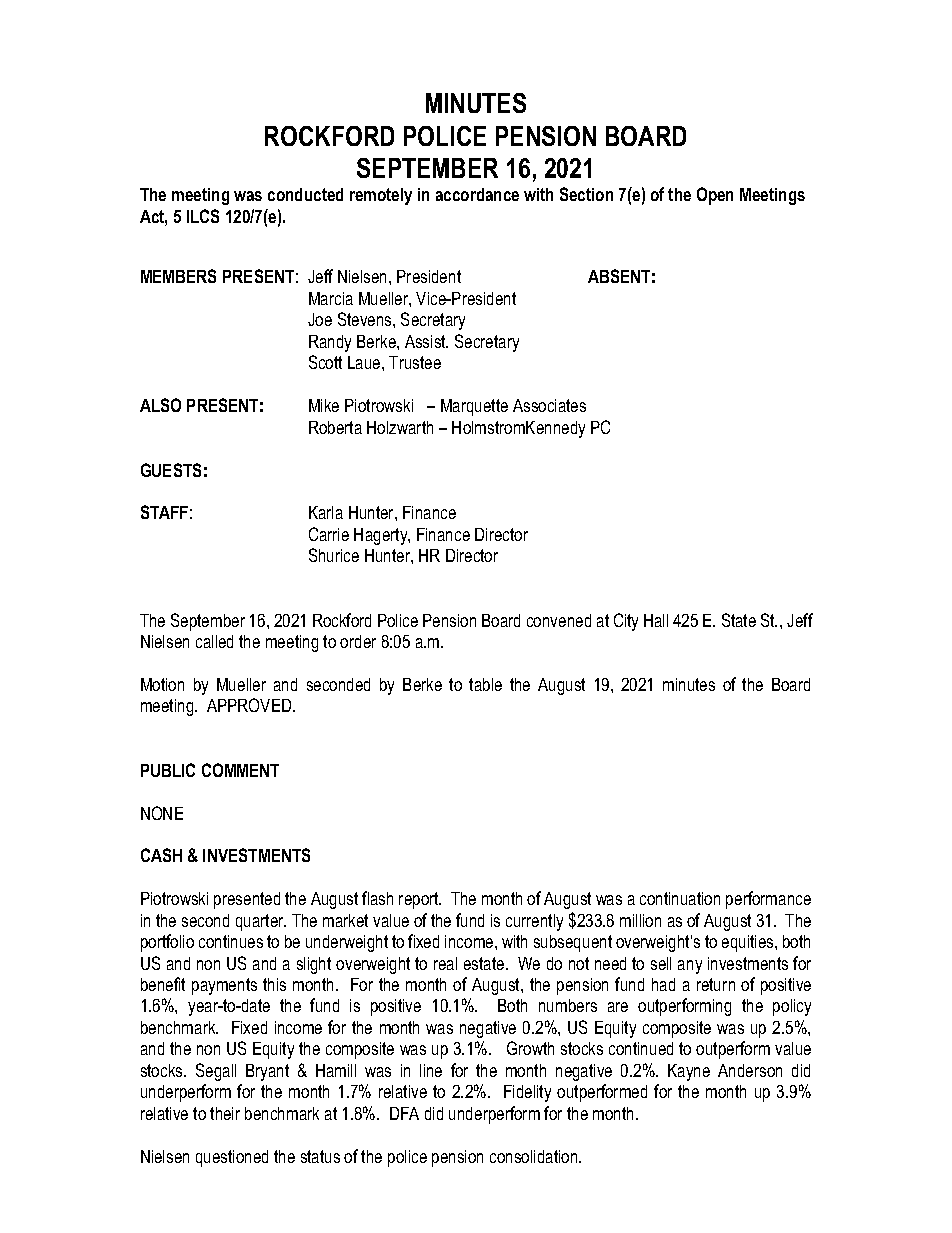 This screenshot has width=952, height=1233. Describe the element at coordinates (203, 216) in the screenshot. I see `ILCS` at that location.
